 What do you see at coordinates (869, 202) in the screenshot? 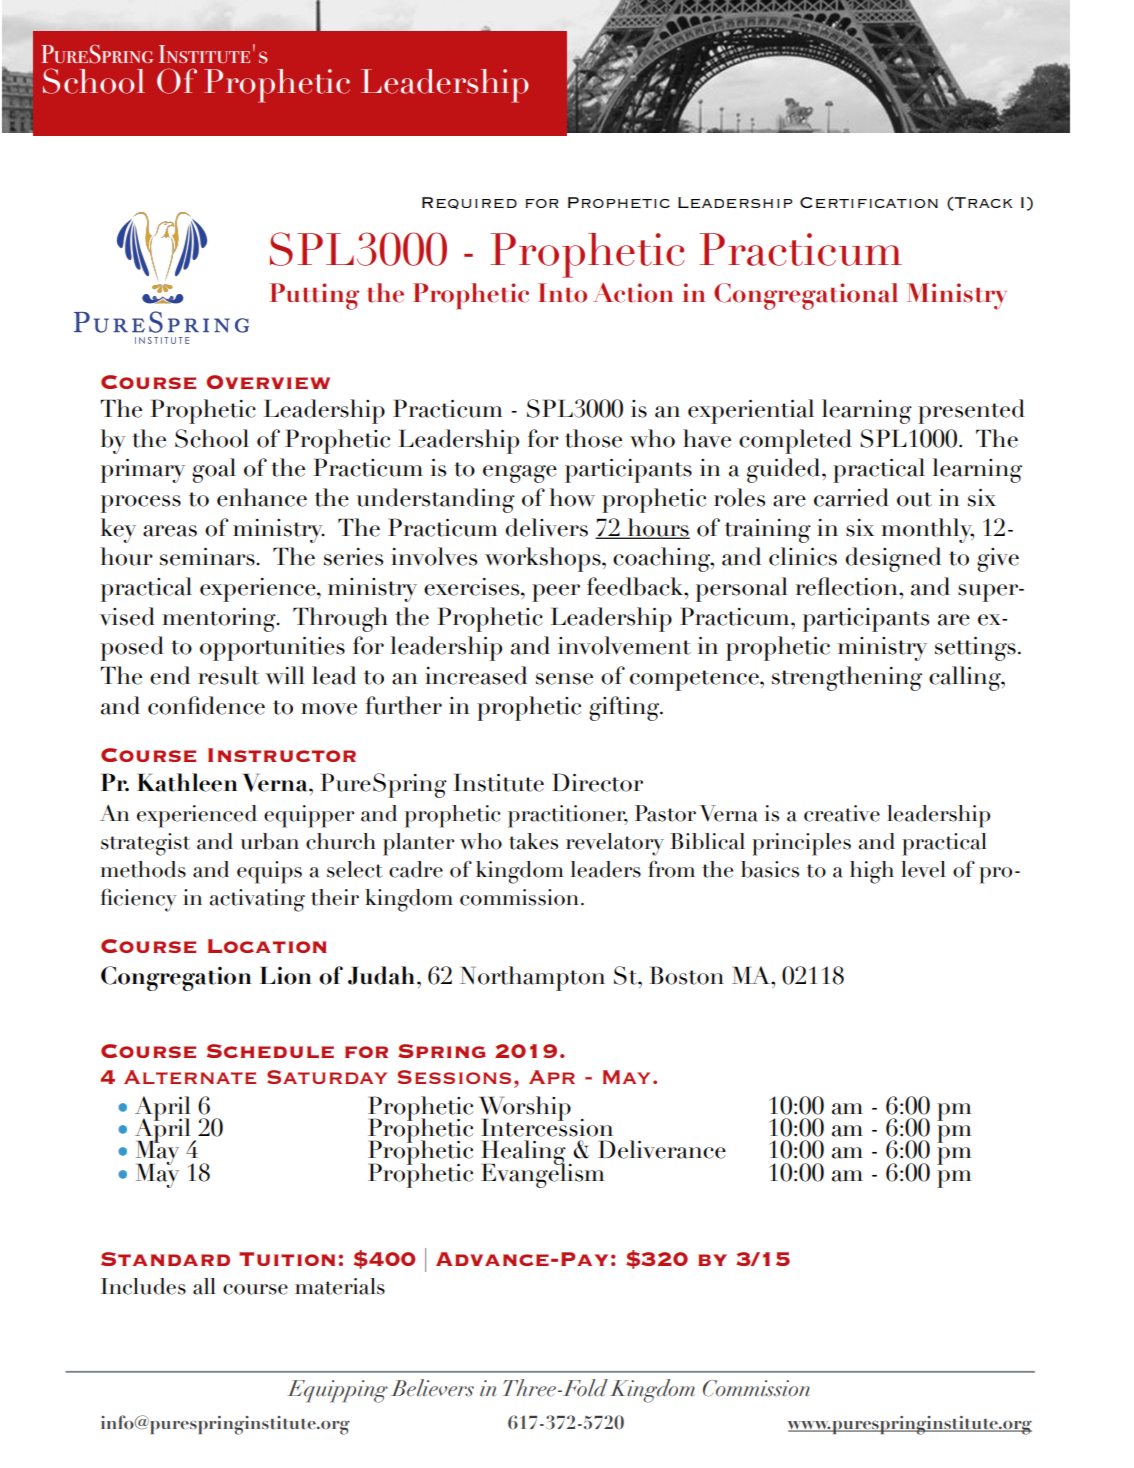
I see `Certification` at bounding box center [869, 202].
